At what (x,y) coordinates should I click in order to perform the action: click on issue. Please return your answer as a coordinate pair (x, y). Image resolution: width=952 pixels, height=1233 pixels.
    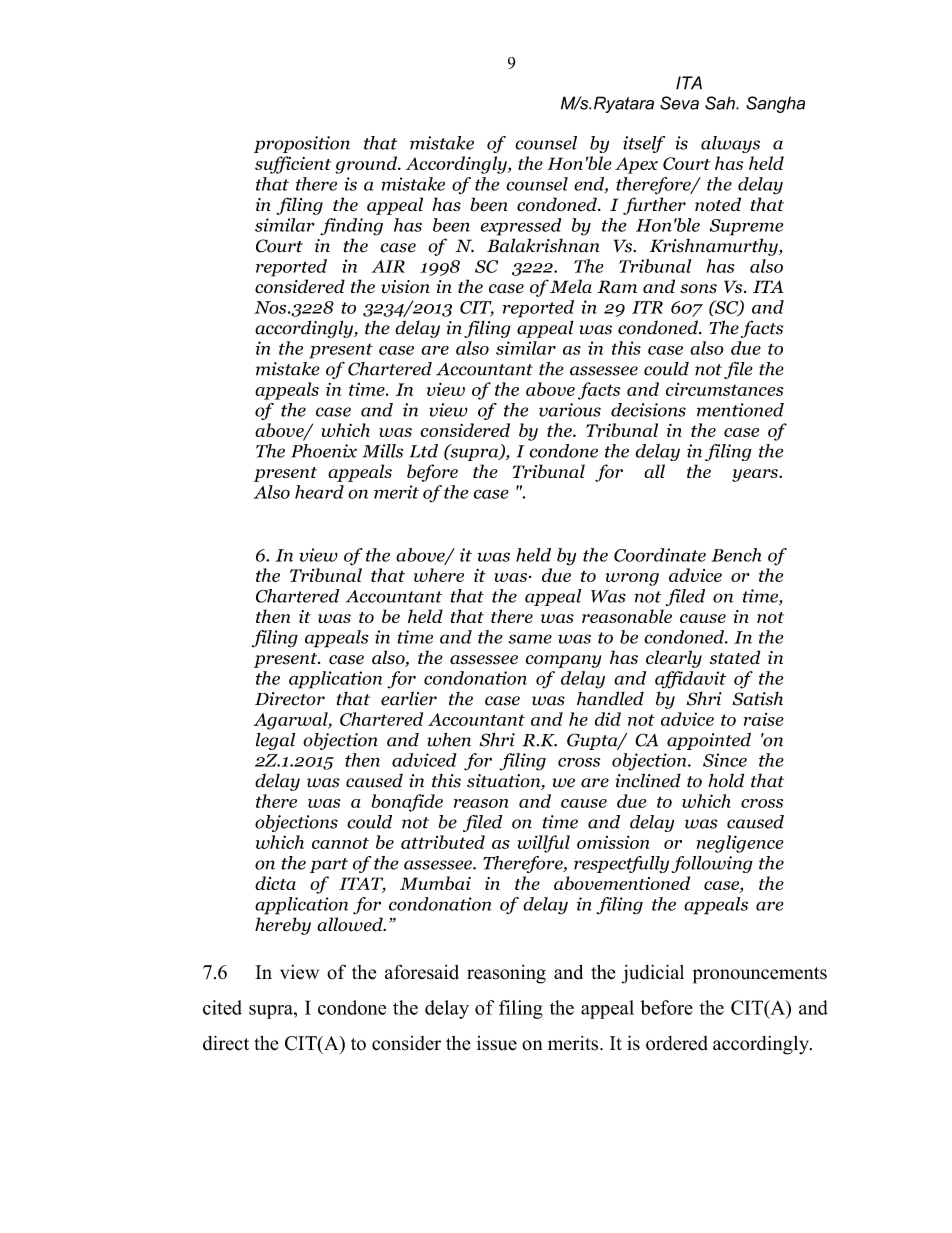
    Looking at the image, I should click on (497, 1043).
